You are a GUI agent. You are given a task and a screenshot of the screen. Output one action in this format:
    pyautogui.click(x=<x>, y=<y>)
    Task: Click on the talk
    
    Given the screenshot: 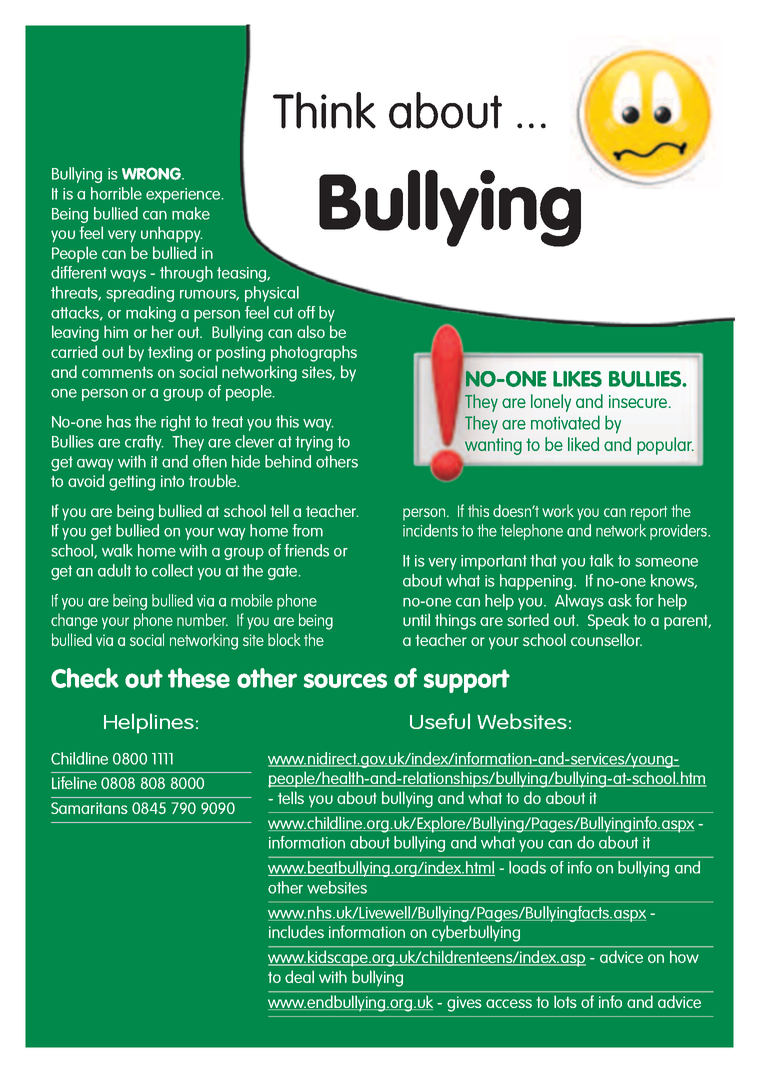 What is the action you would take?
    pyautogui.click(x=601, y=560)
